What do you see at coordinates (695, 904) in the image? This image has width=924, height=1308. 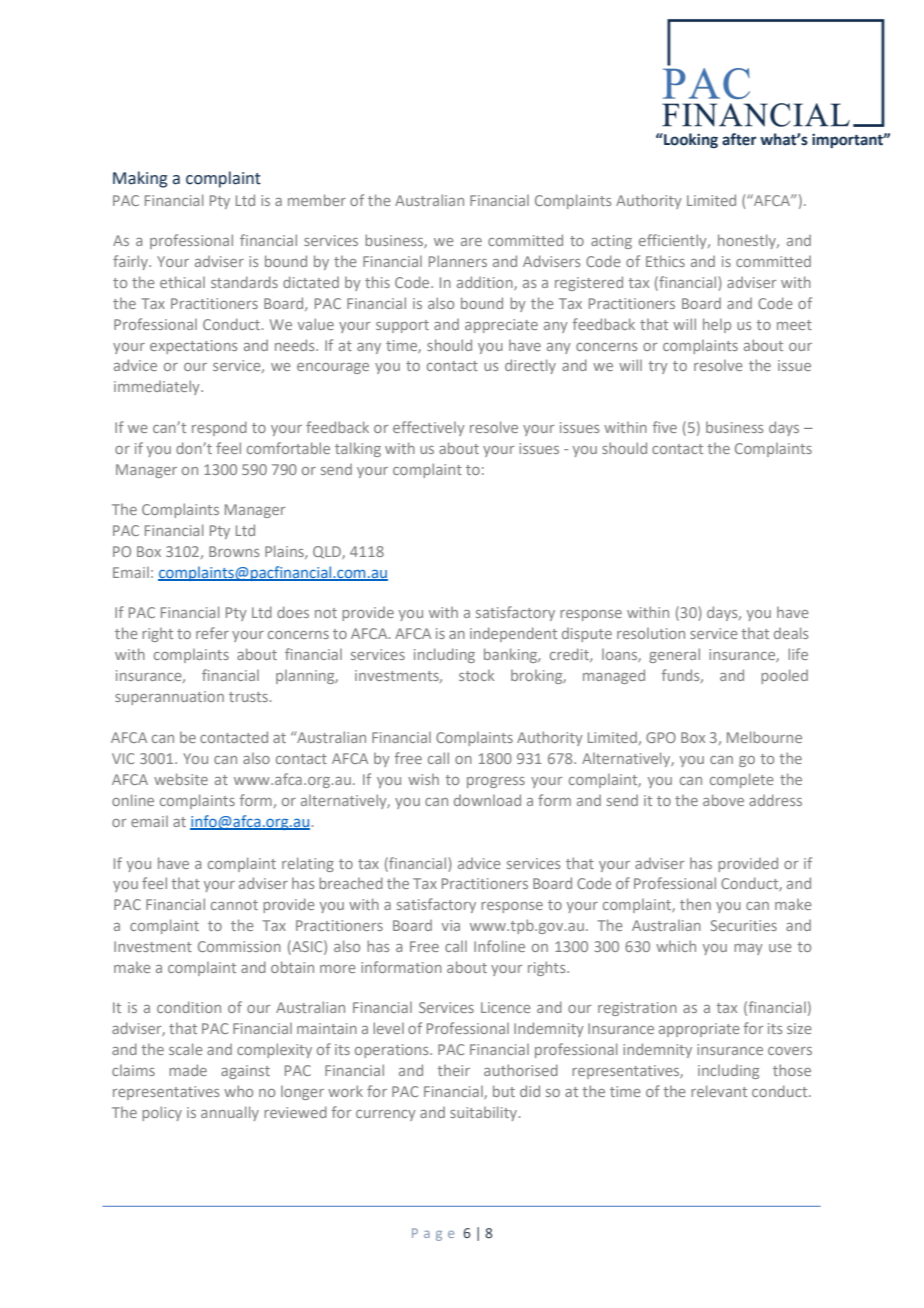 I see `then` at bounding box center [695, 904].
